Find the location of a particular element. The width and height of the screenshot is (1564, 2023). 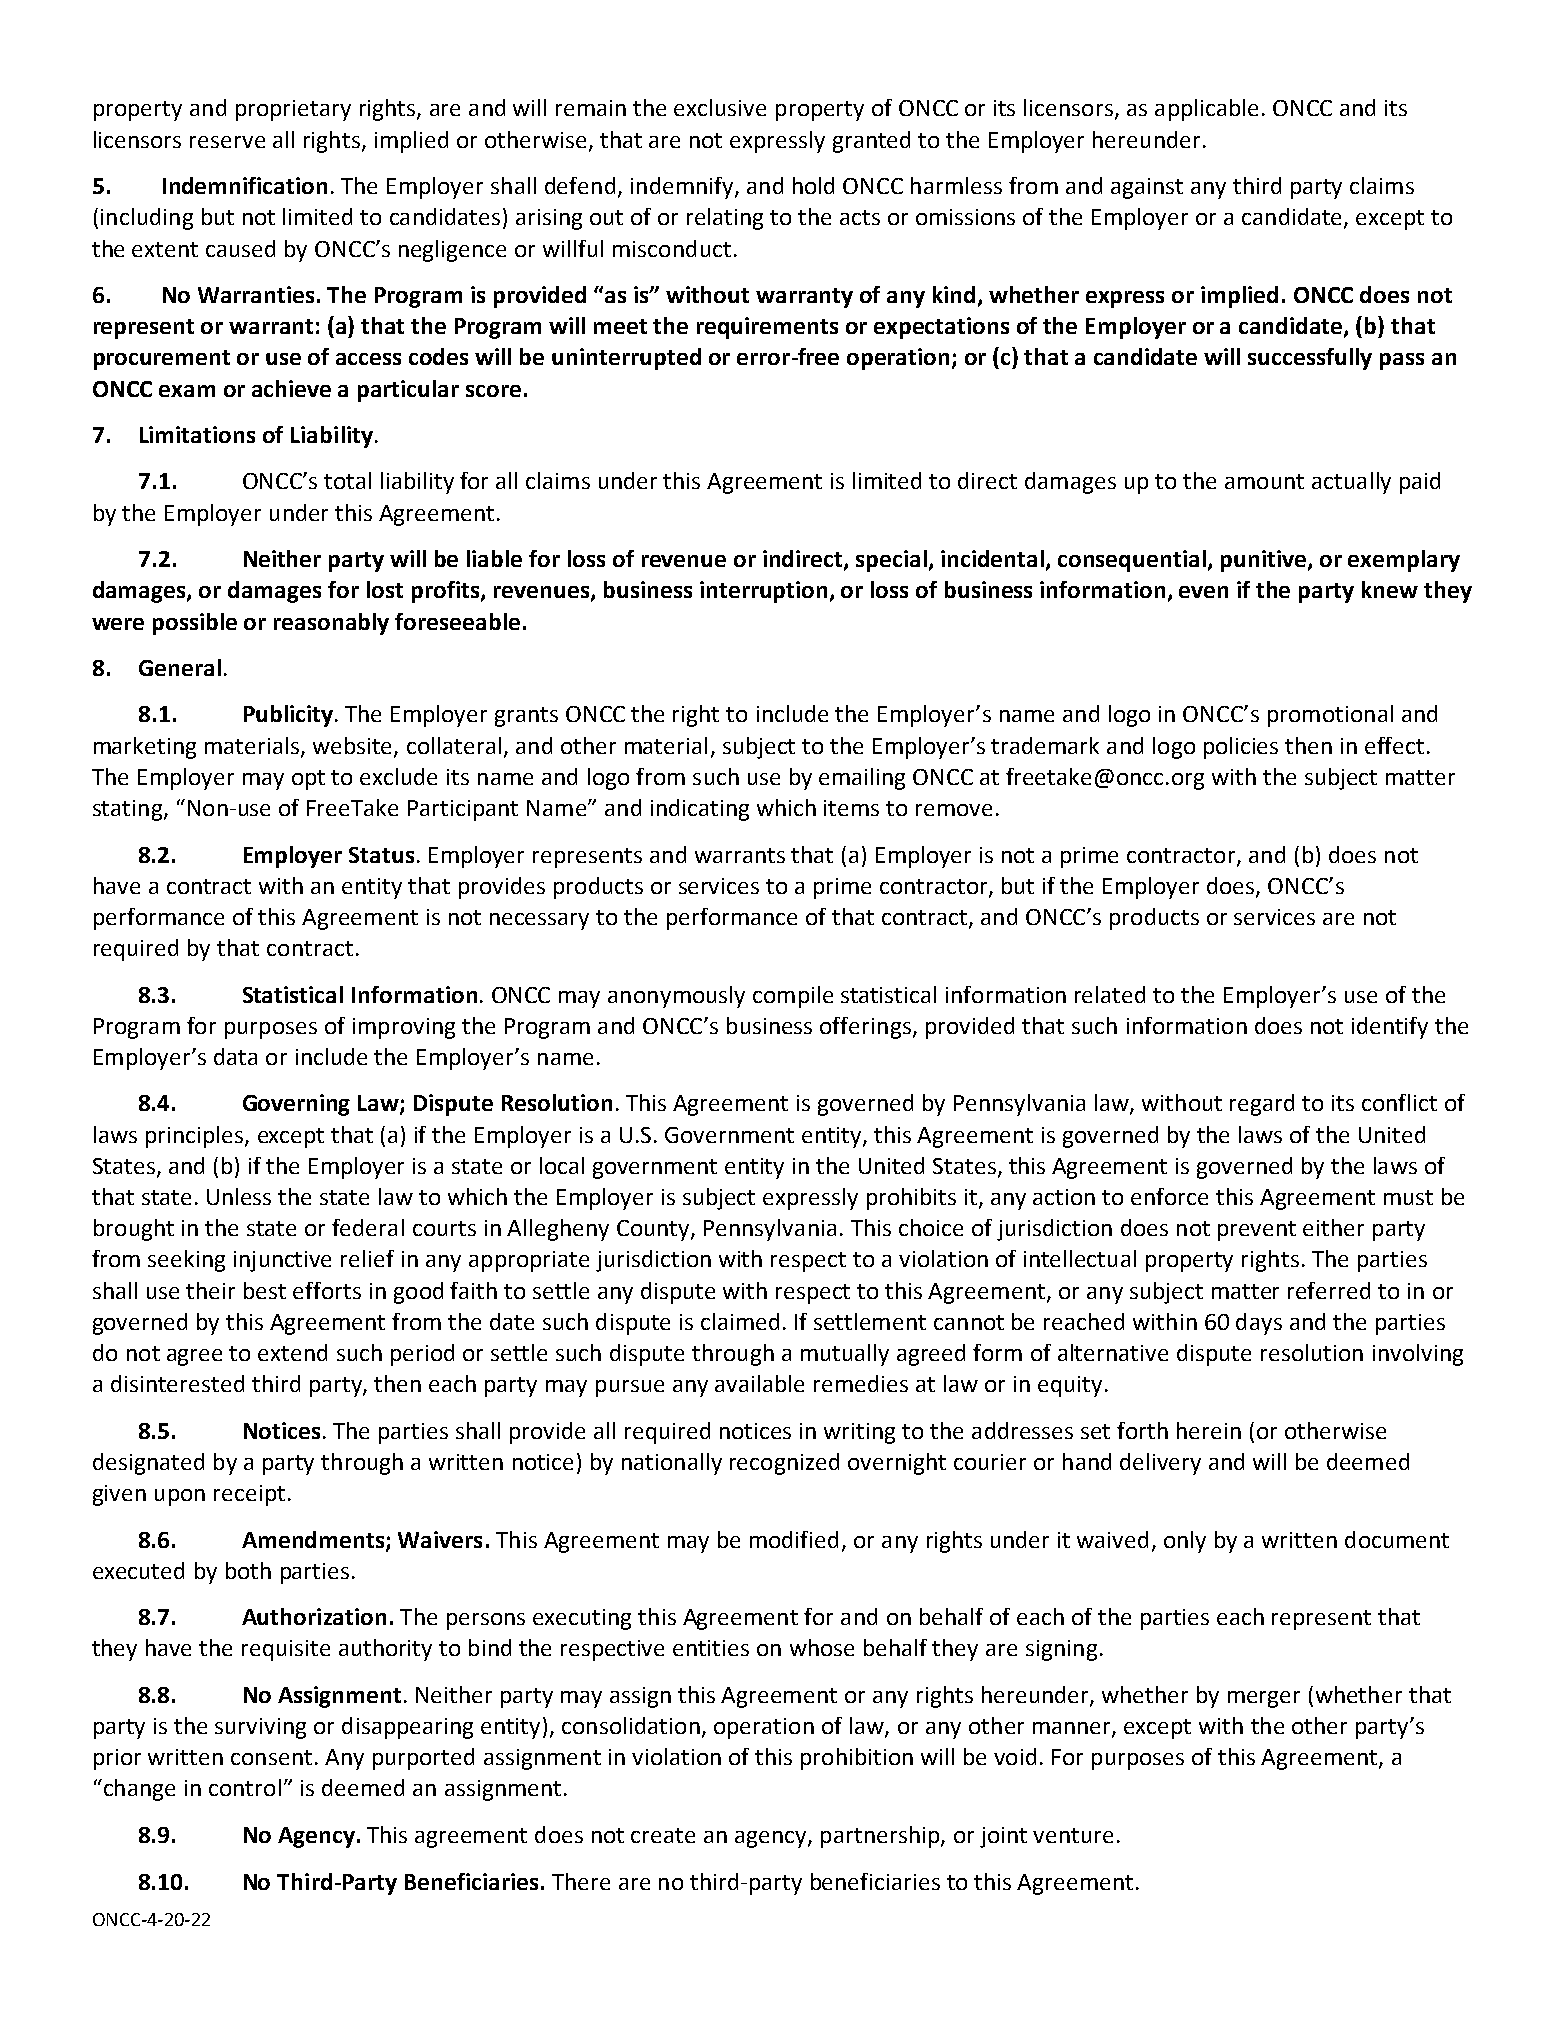

hold is located at coordinates (813, 185).
